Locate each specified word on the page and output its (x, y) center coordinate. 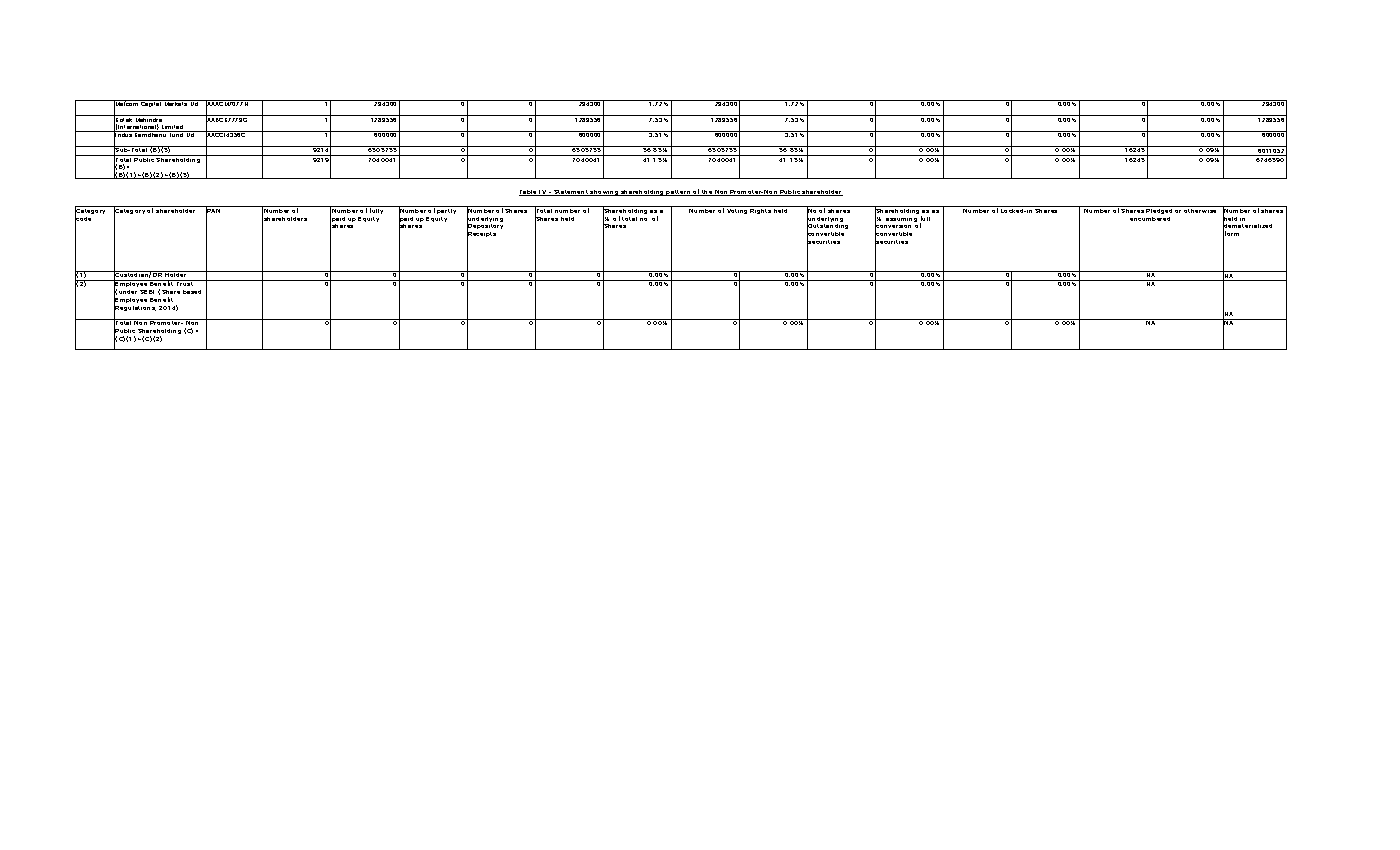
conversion (893, 226)
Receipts (481, 235)
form (1231, 234)
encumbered (1150, 219)
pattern (679, 193)
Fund (176, 134)
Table (529, 193)
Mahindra (149, 120)
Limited (173, 128)
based (192, 292)
